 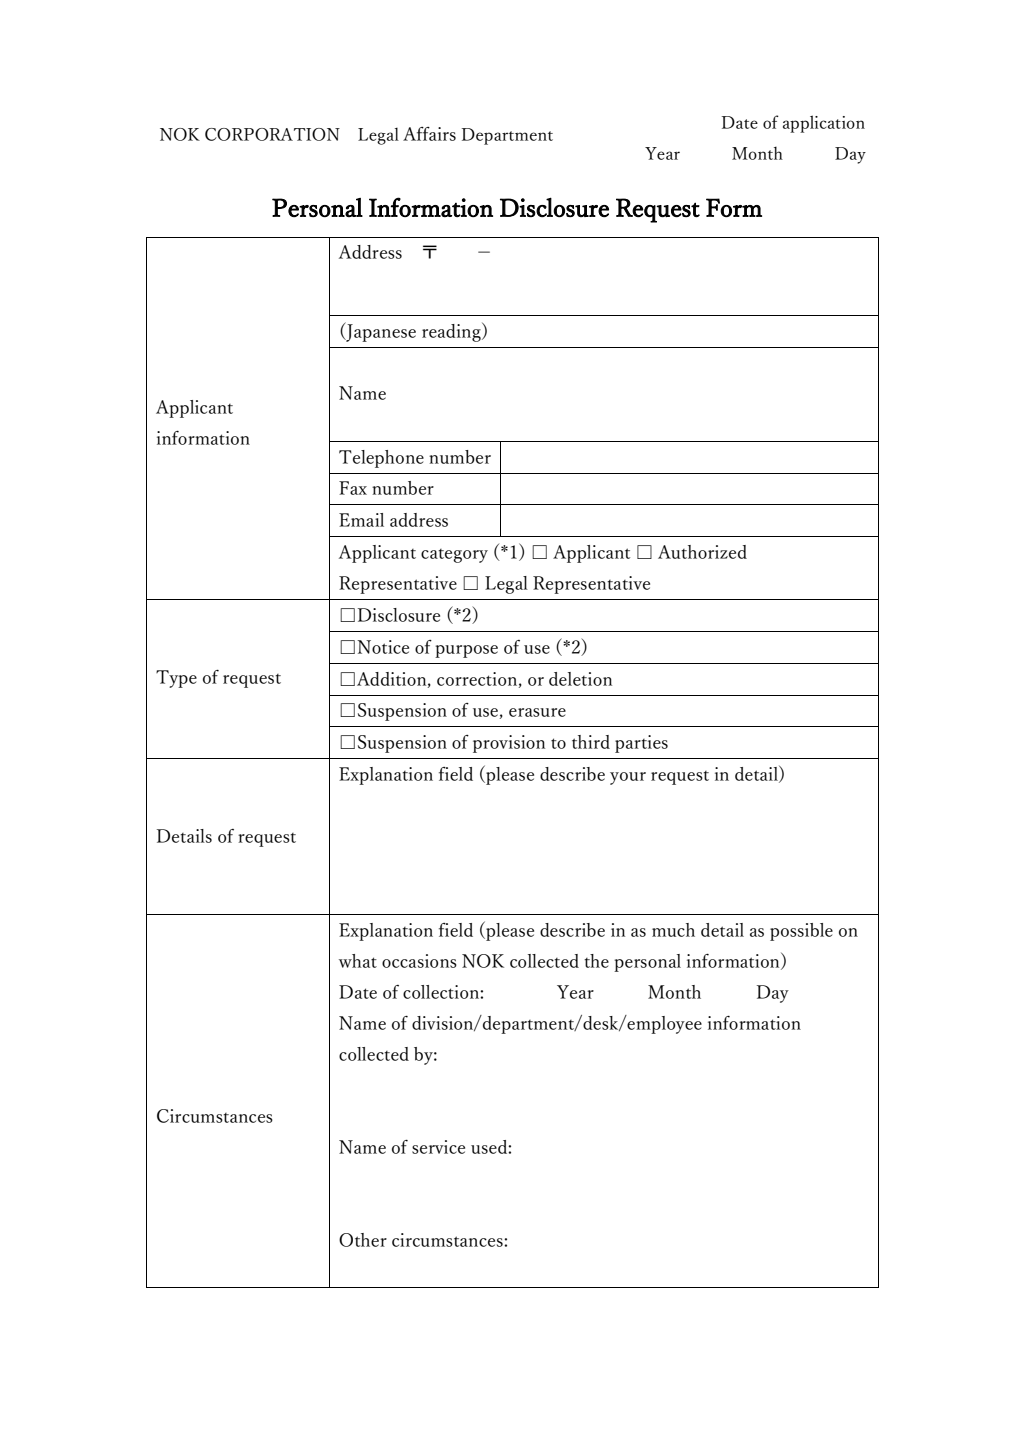 I want to click on Affairs, so click(x=429, y=134).
